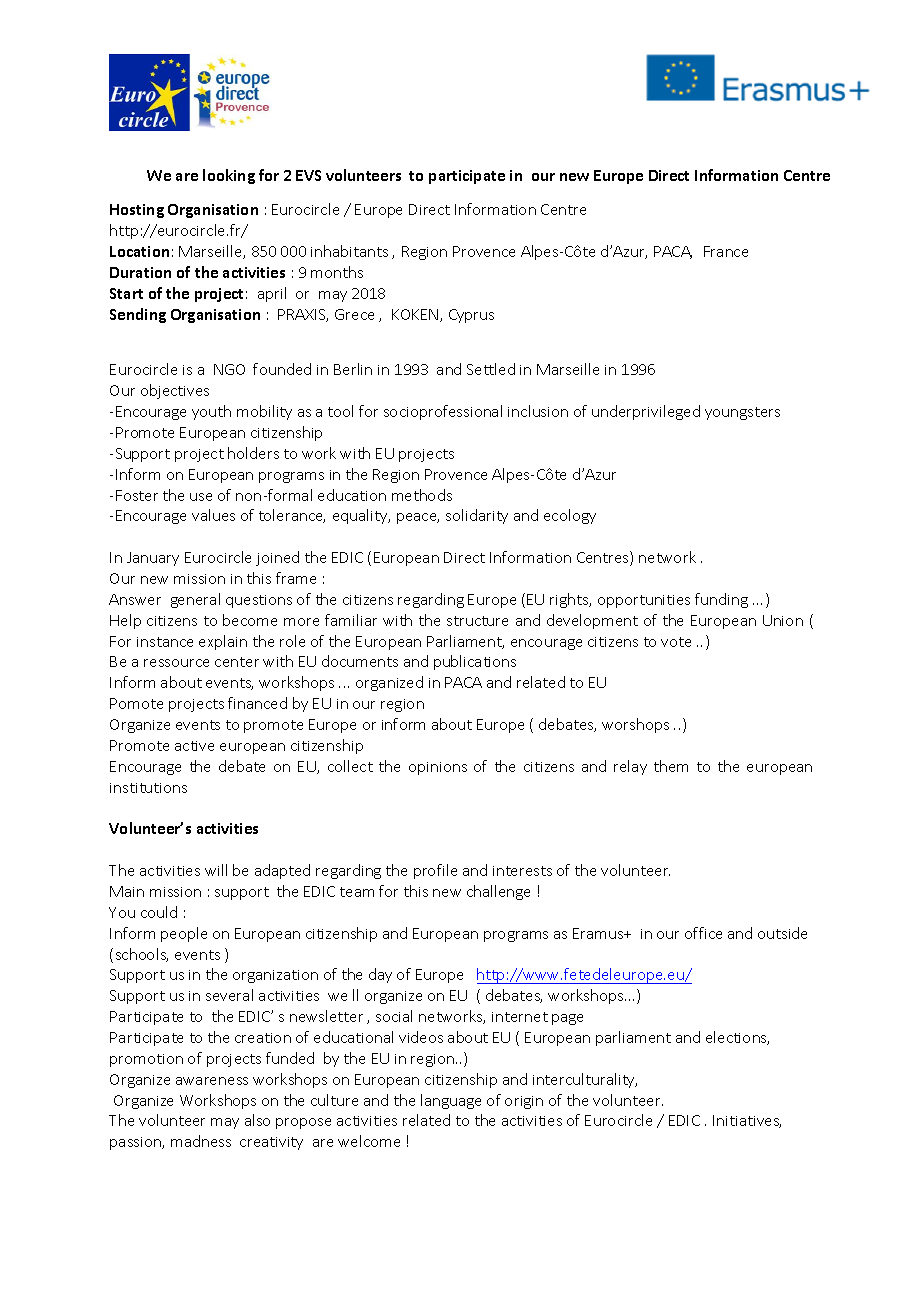  What do you see at coordinates (176, 663) in the screenshot?
I see `ressource` at bounding box center [176, 663].
